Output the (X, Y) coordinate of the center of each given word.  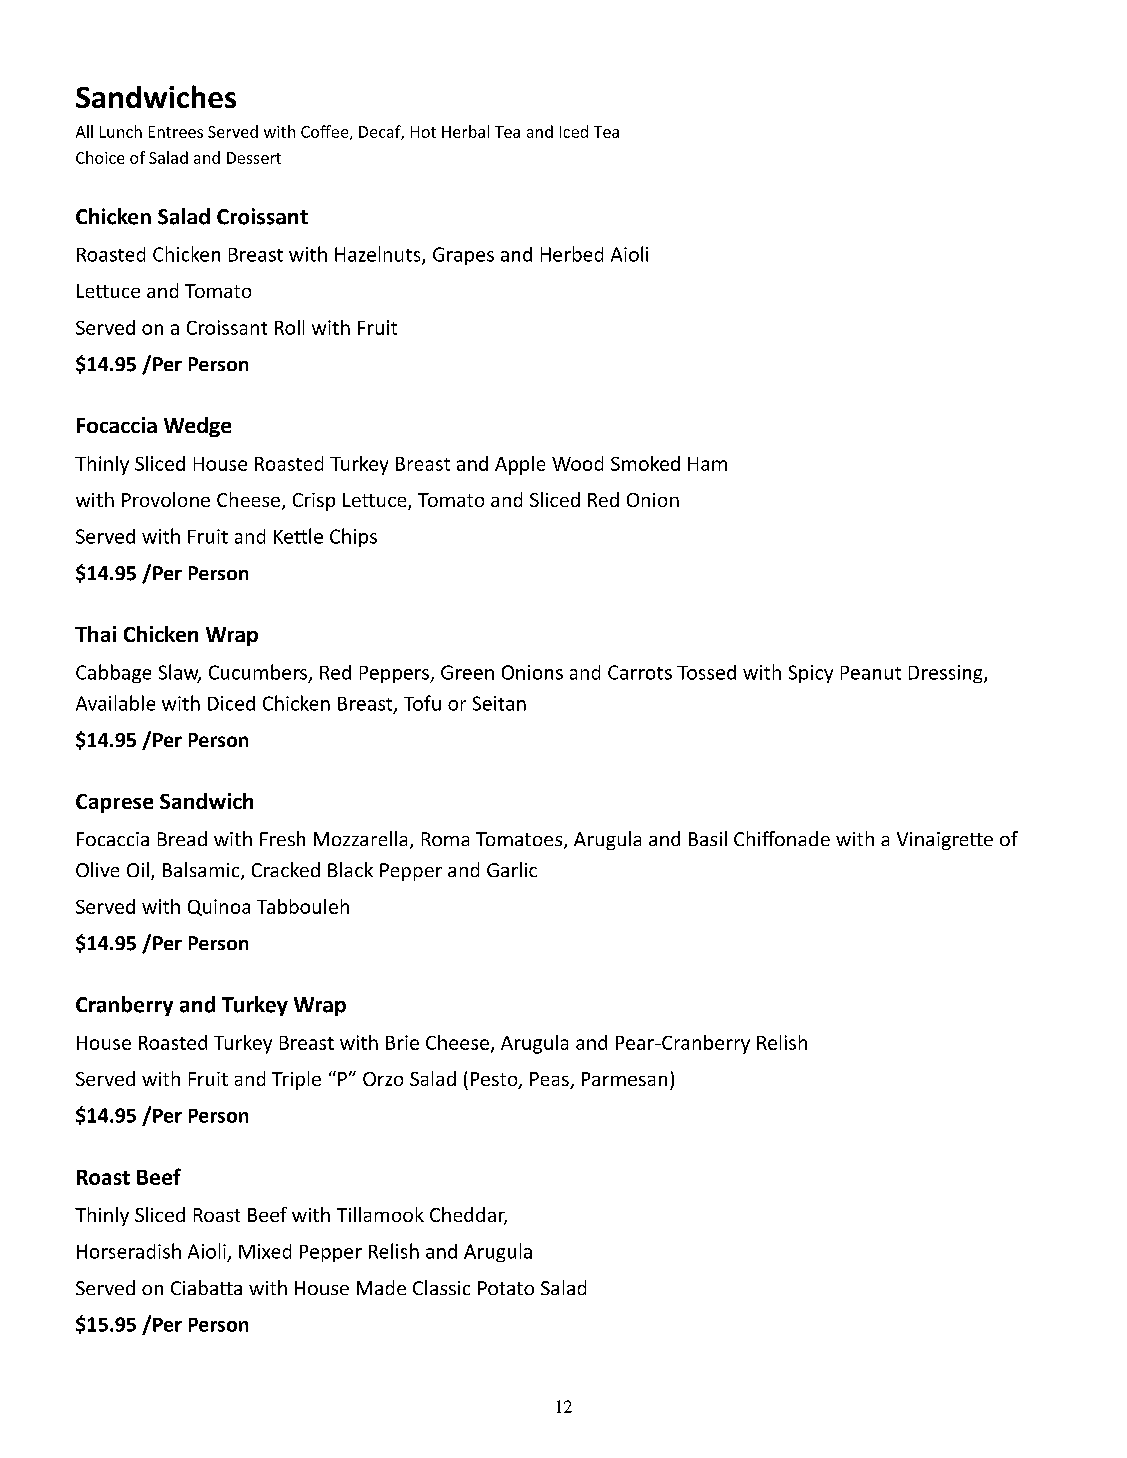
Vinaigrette (945, 841)
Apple (520, 465)
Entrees (176, 132)
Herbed (572, 254)
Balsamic (202, 871)
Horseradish (129, 1251)
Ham (707, 464)
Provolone (166, 499)
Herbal (465, 131)
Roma (445, 839)
